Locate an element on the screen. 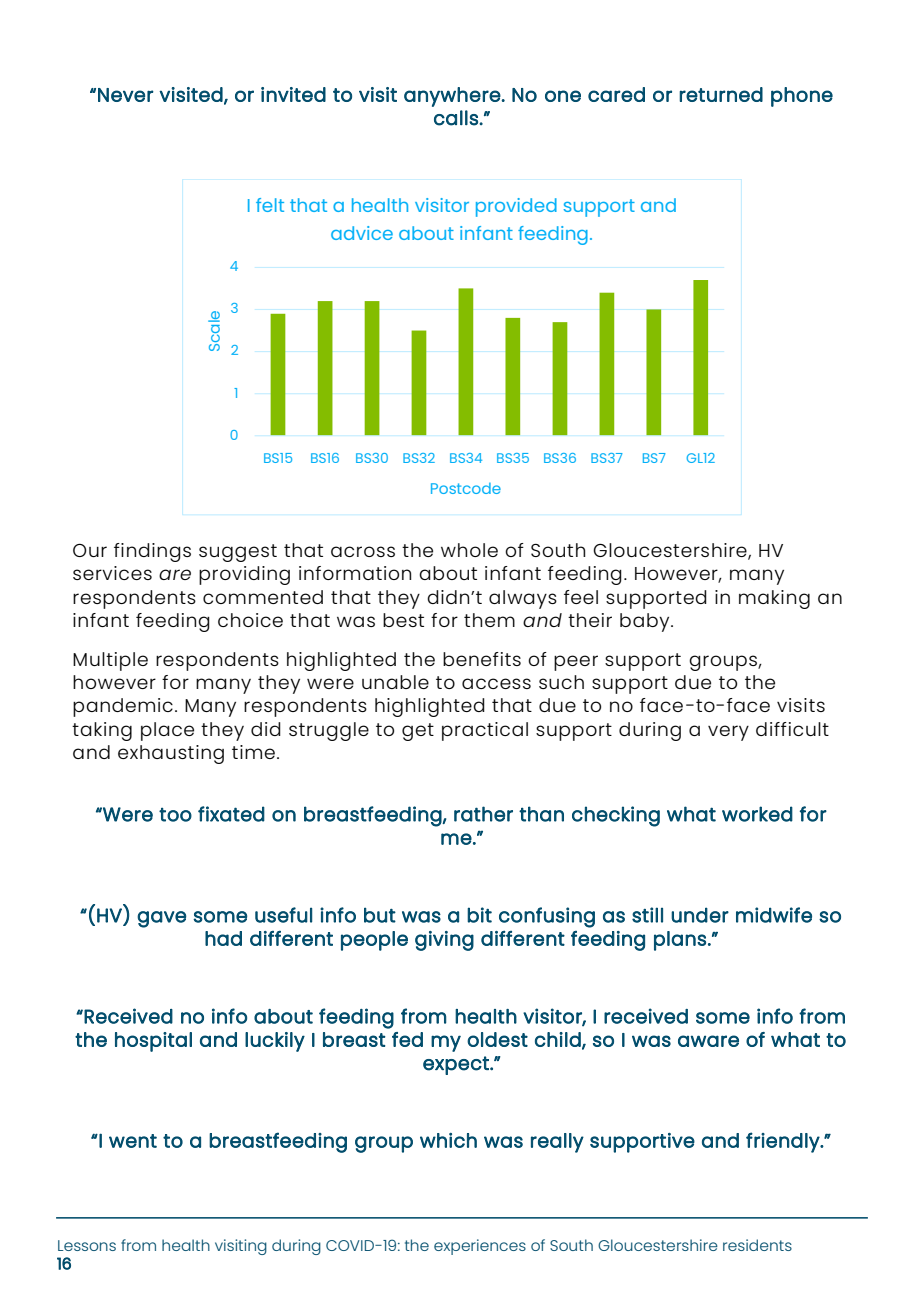  returned is located at coordinates (721, 94).
